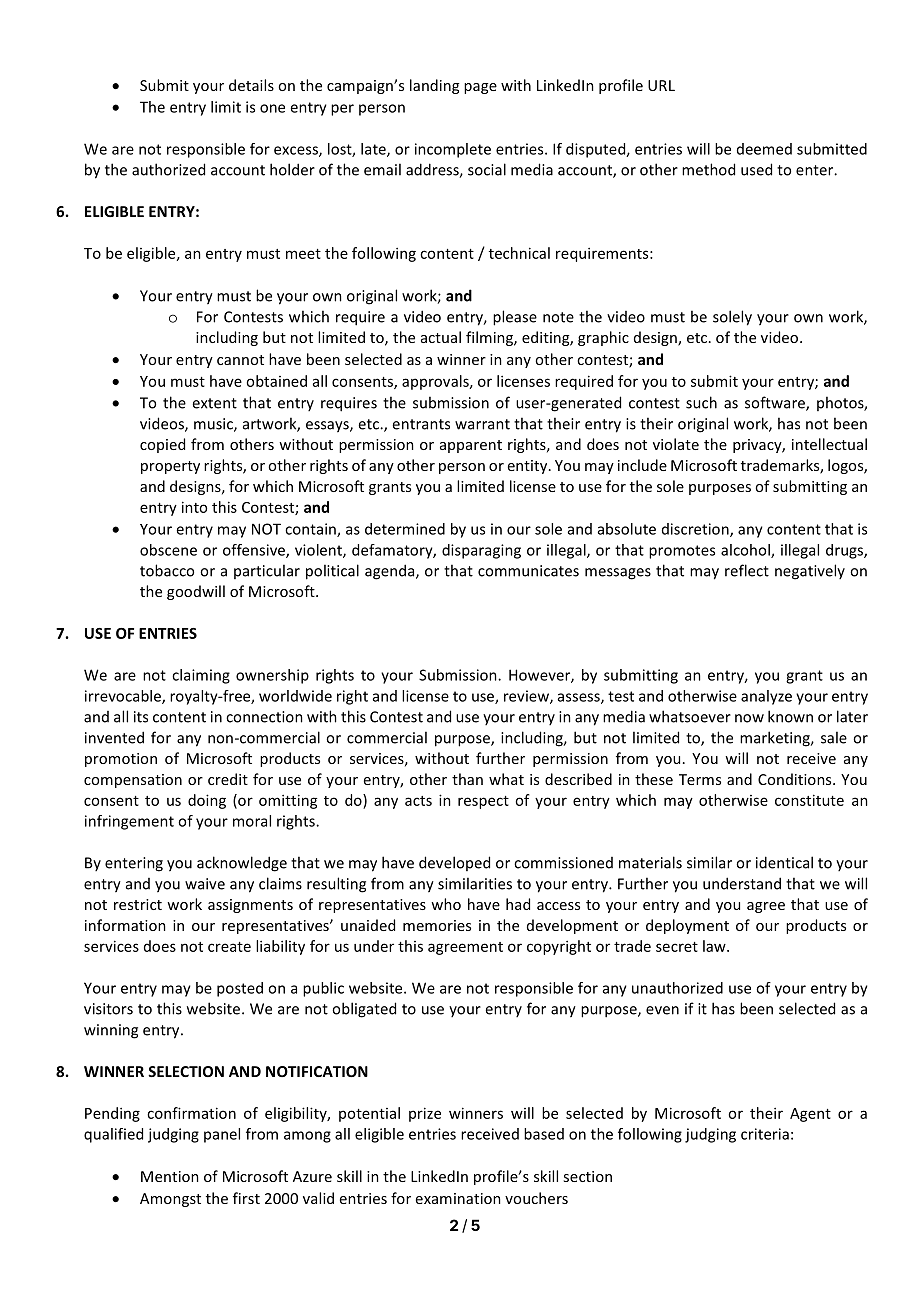  What do you see at coordinates (458, 1198) in the page?
I see `examination` at bounding box center [458, 1198].
